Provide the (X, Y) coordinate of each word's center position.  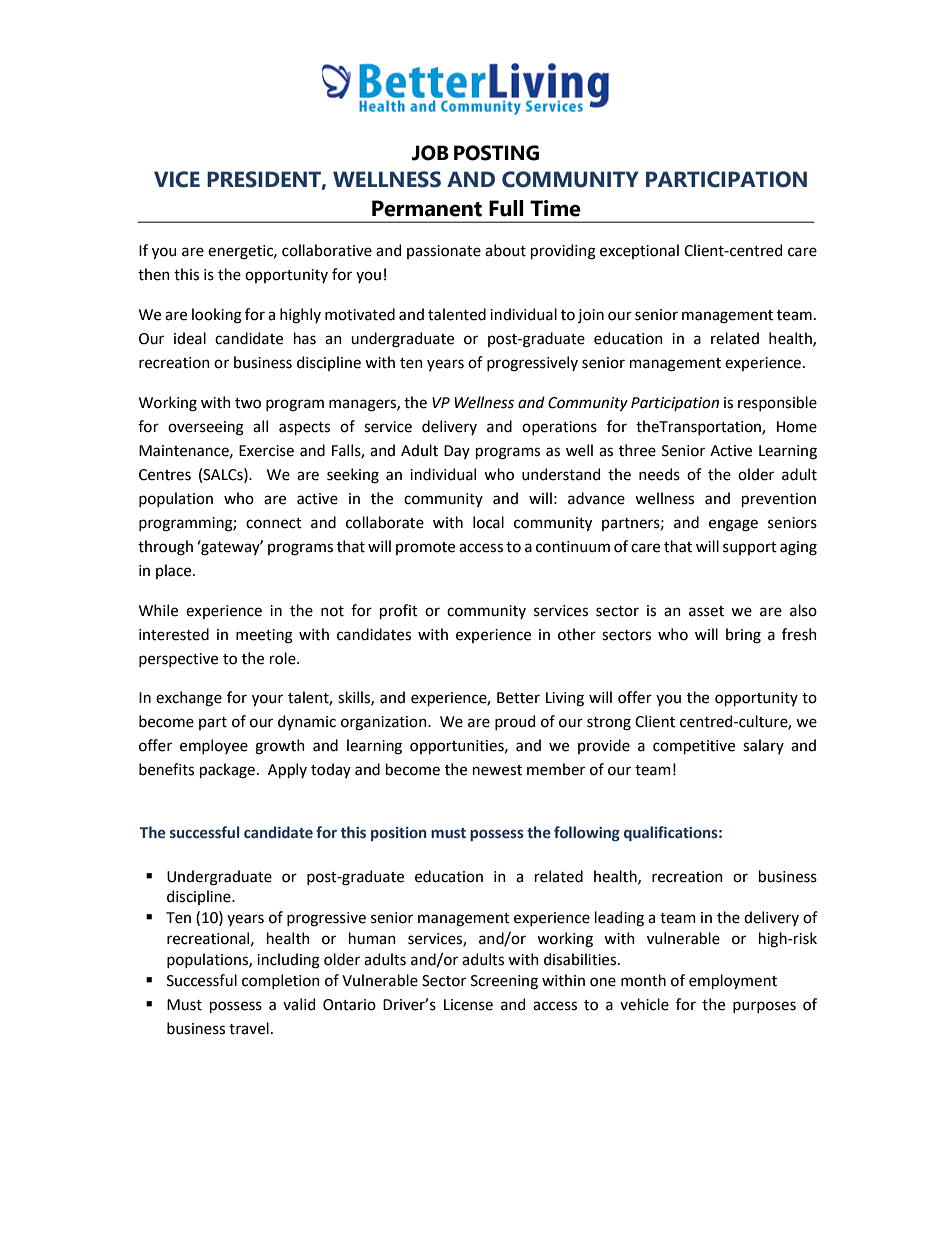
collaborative (327, 250)
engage (733, 525)
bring (743, 636)
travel (249, 1028)
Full (506, 208)
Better (518, 698)
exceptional (639, 251)
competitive (694, 747)
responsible (777, 403)
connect (274, 523)
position (399, 834)
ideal (190, 338)
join (591, 316)
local (488, 522)
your (267, 700)
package (227, 771)
